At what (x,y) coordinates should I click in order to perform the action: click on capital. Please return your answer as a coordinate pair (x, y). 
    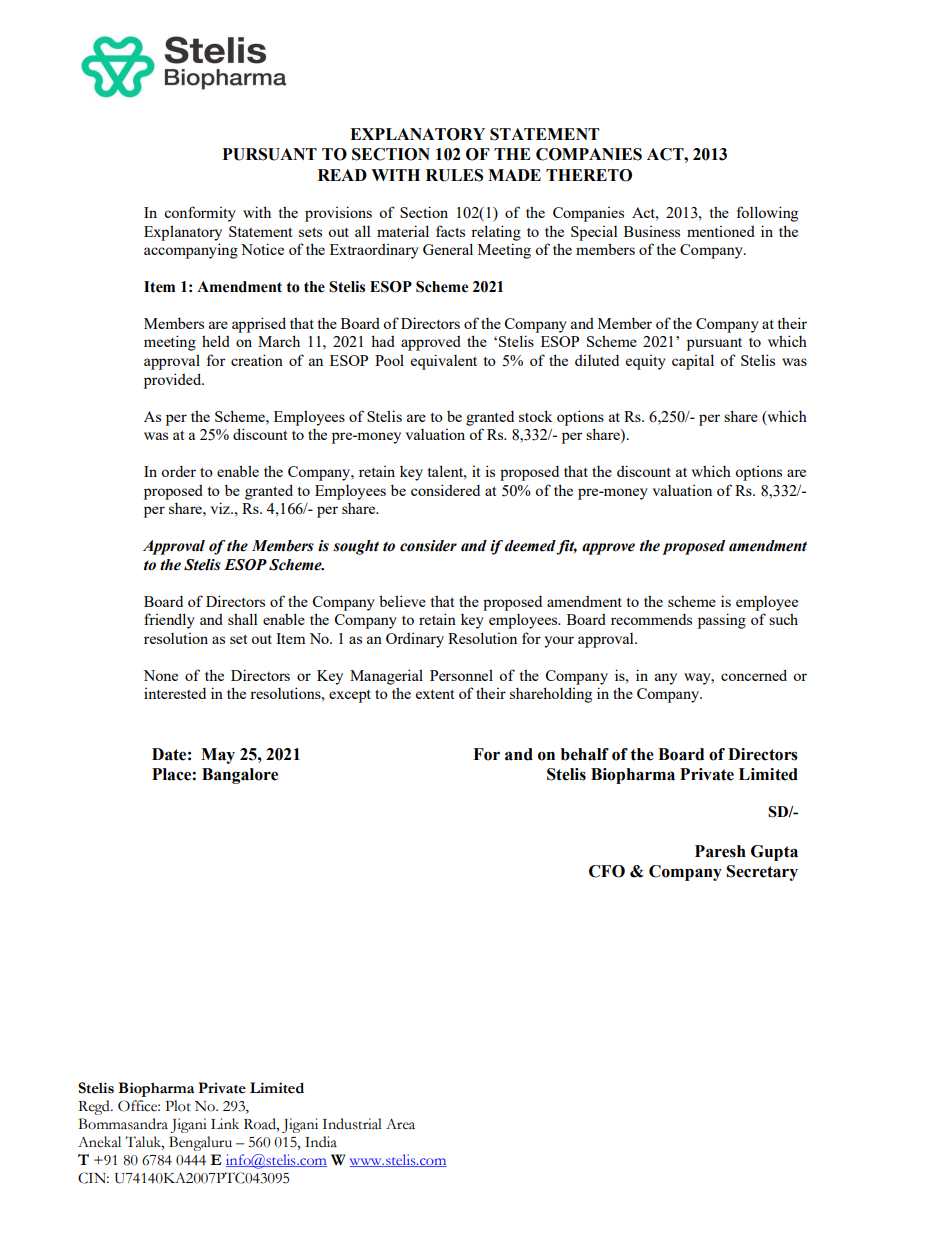
    Looking at the image, I should click on (693, 362).
